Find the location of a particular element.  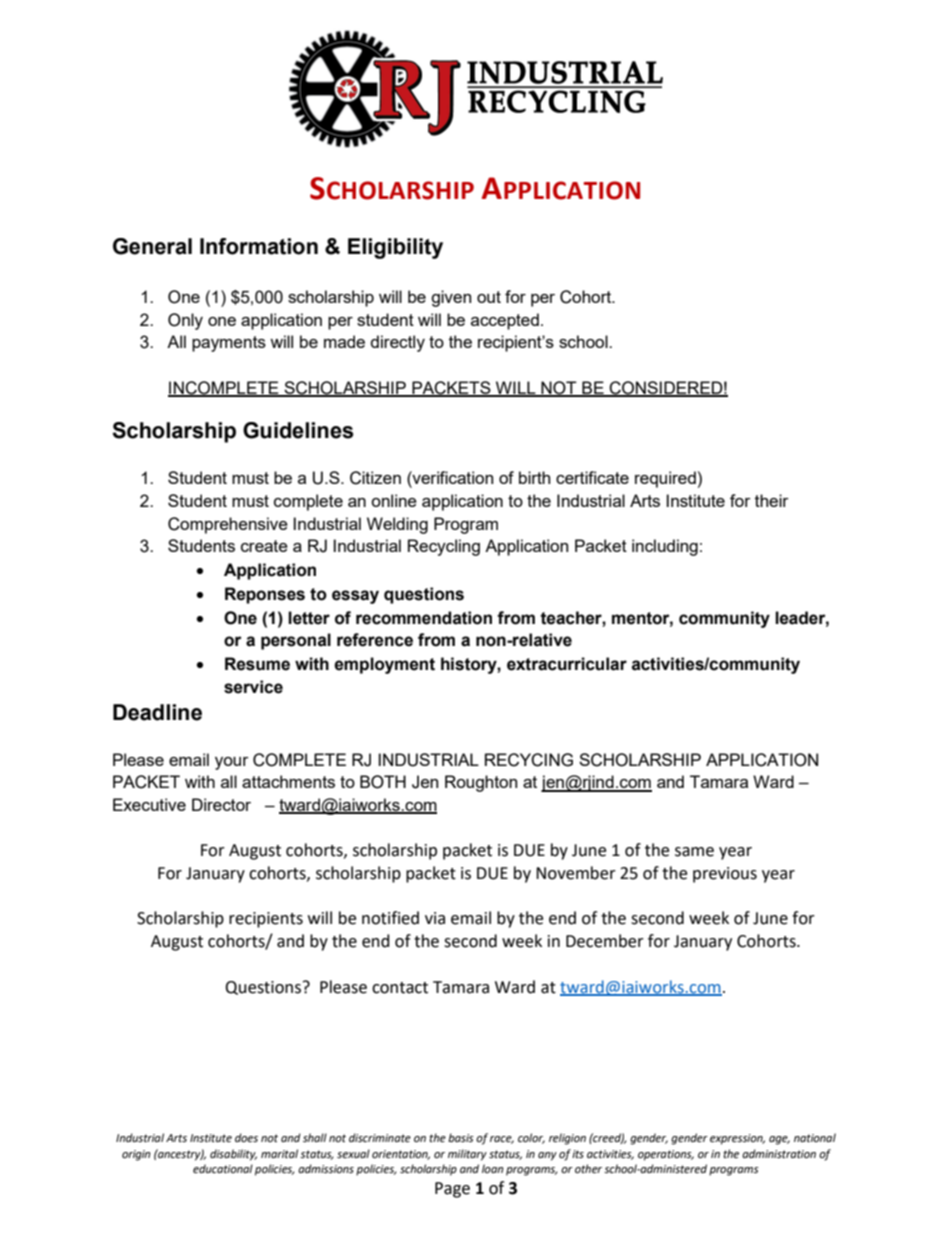

administration is located at coordinates (779, 1154).
